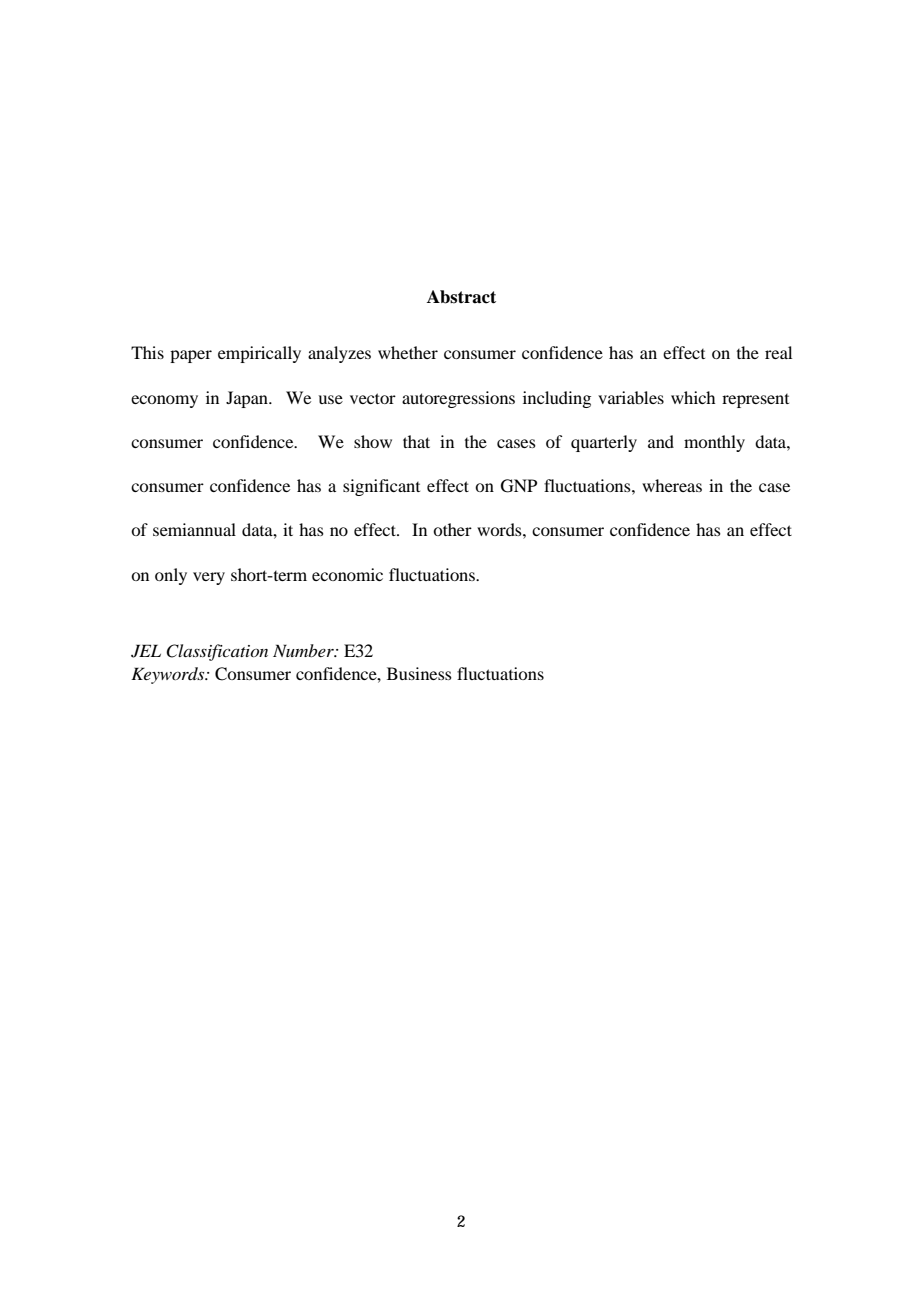  What do you see at coordinates (217, 652) in the screenshot?
I see `Classification` at bounding box center [217, 652].
